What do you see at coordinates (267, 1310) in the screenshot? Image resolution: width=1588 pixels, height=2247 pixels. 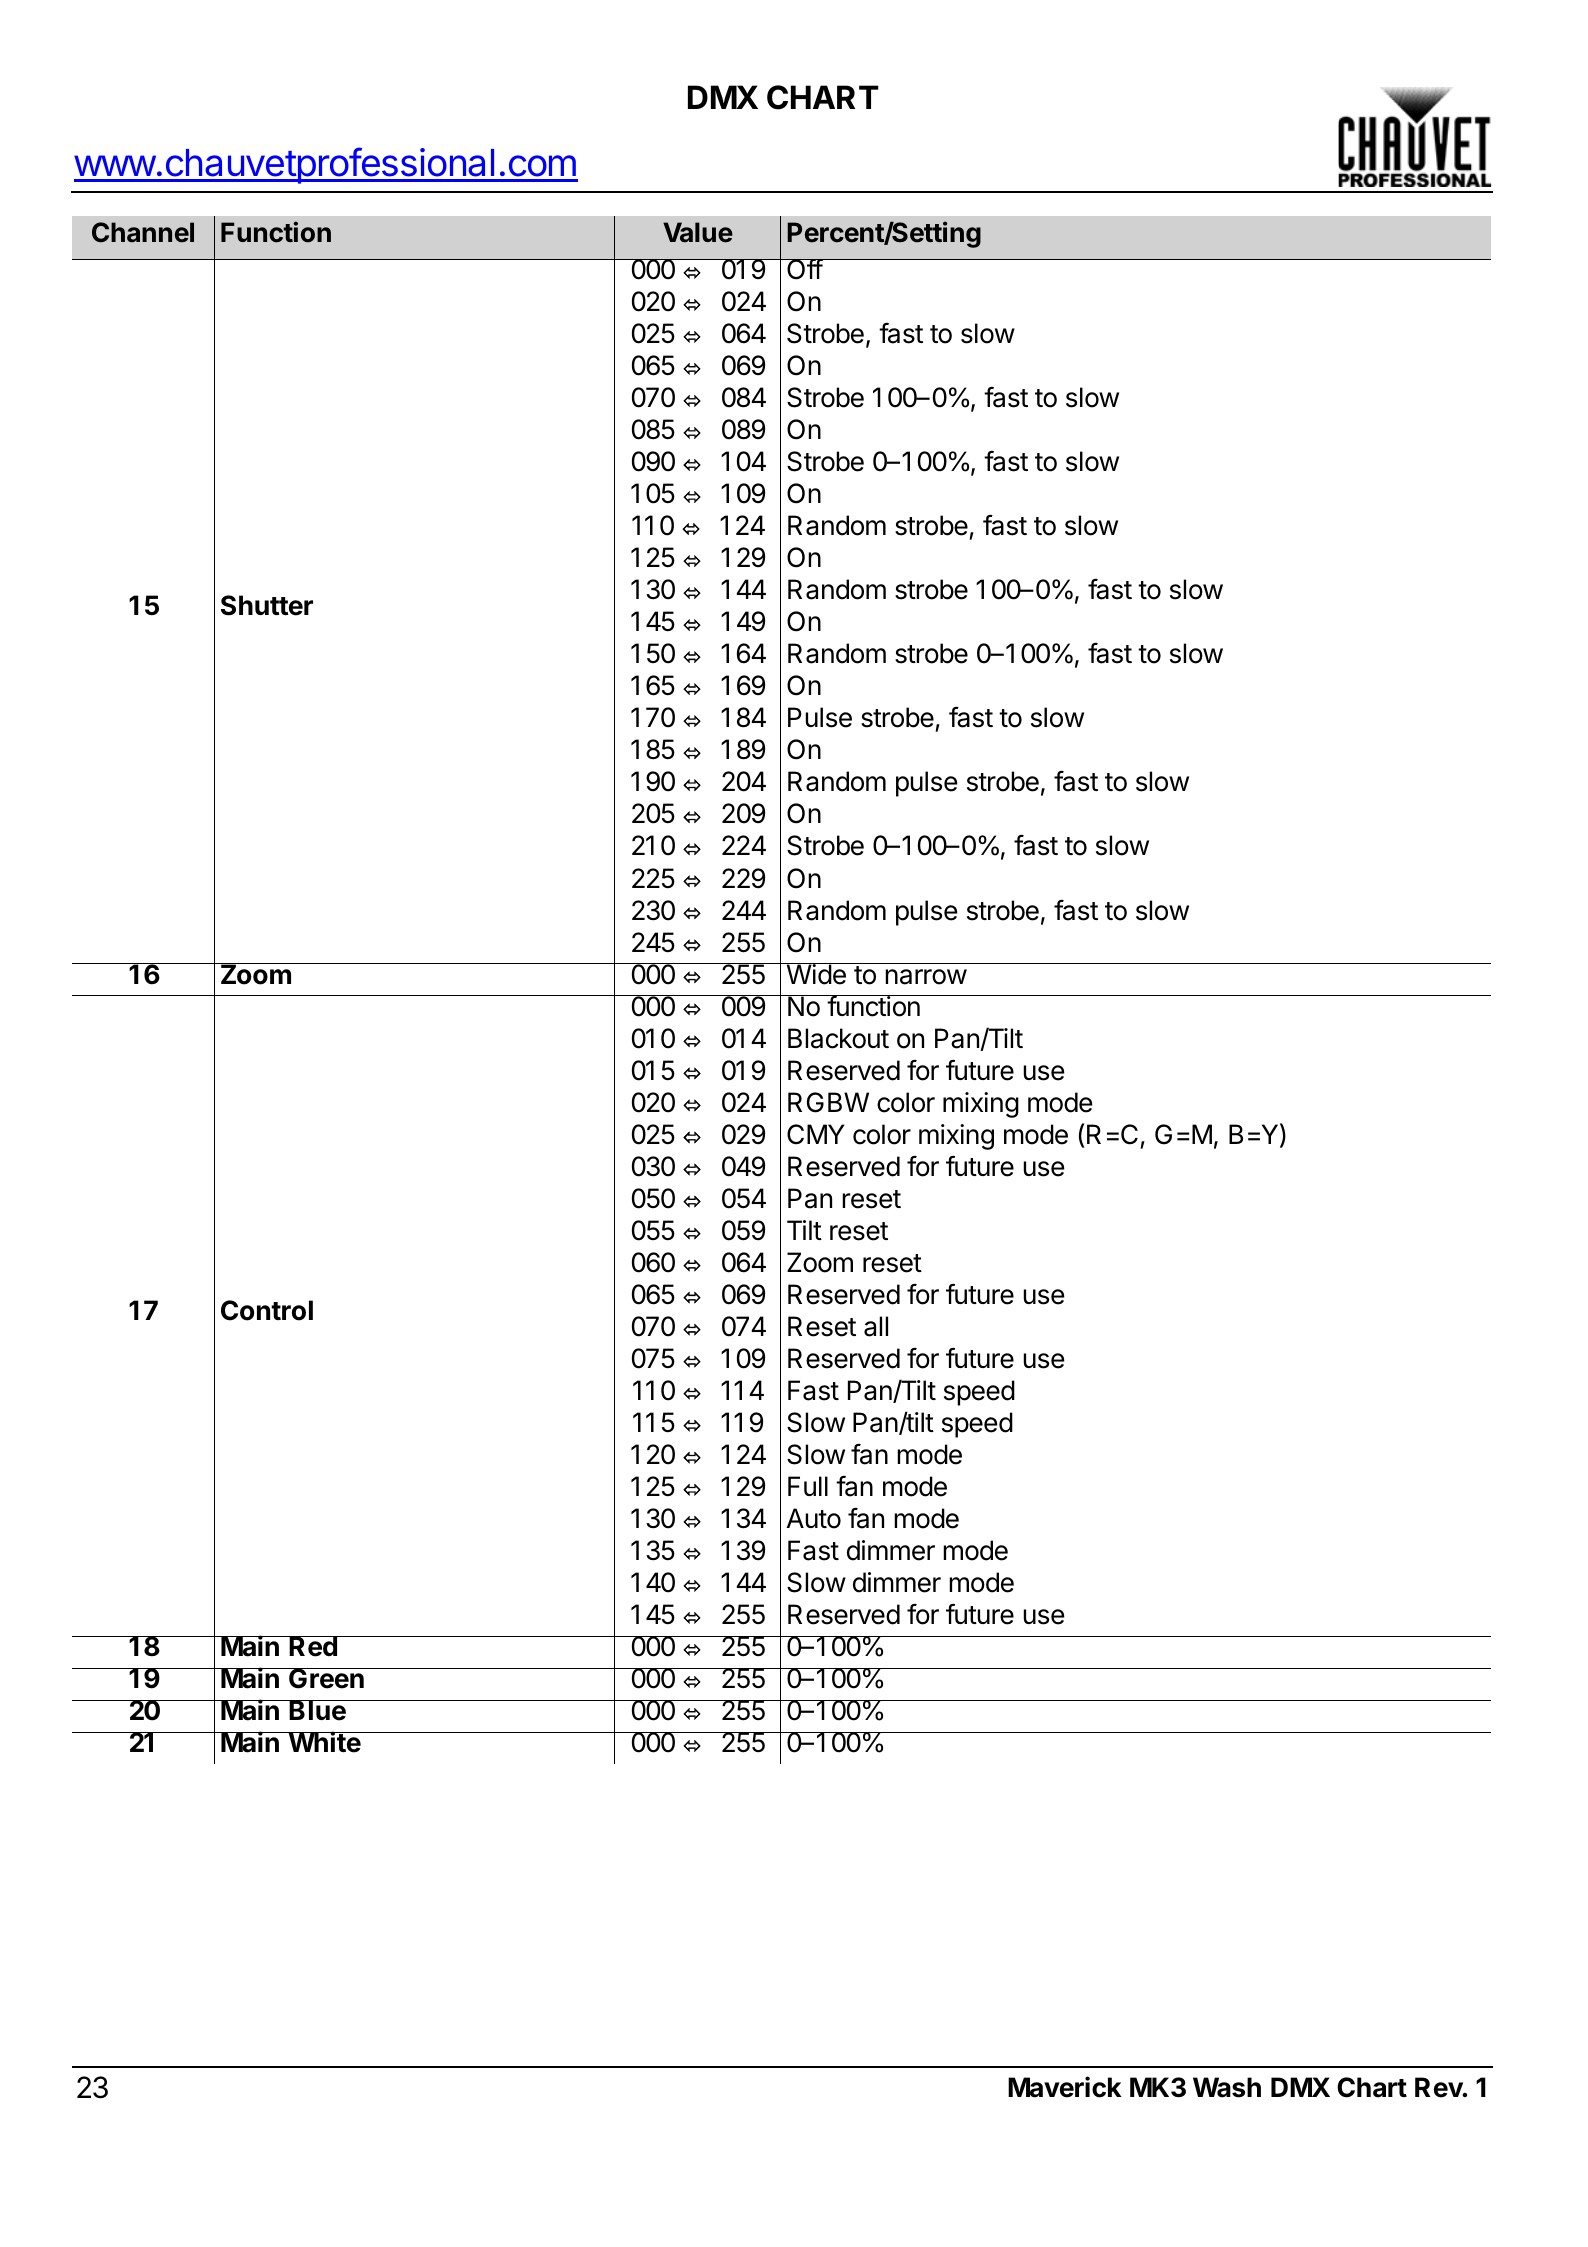 I see `Control` at bounding box center [267, 1310].
